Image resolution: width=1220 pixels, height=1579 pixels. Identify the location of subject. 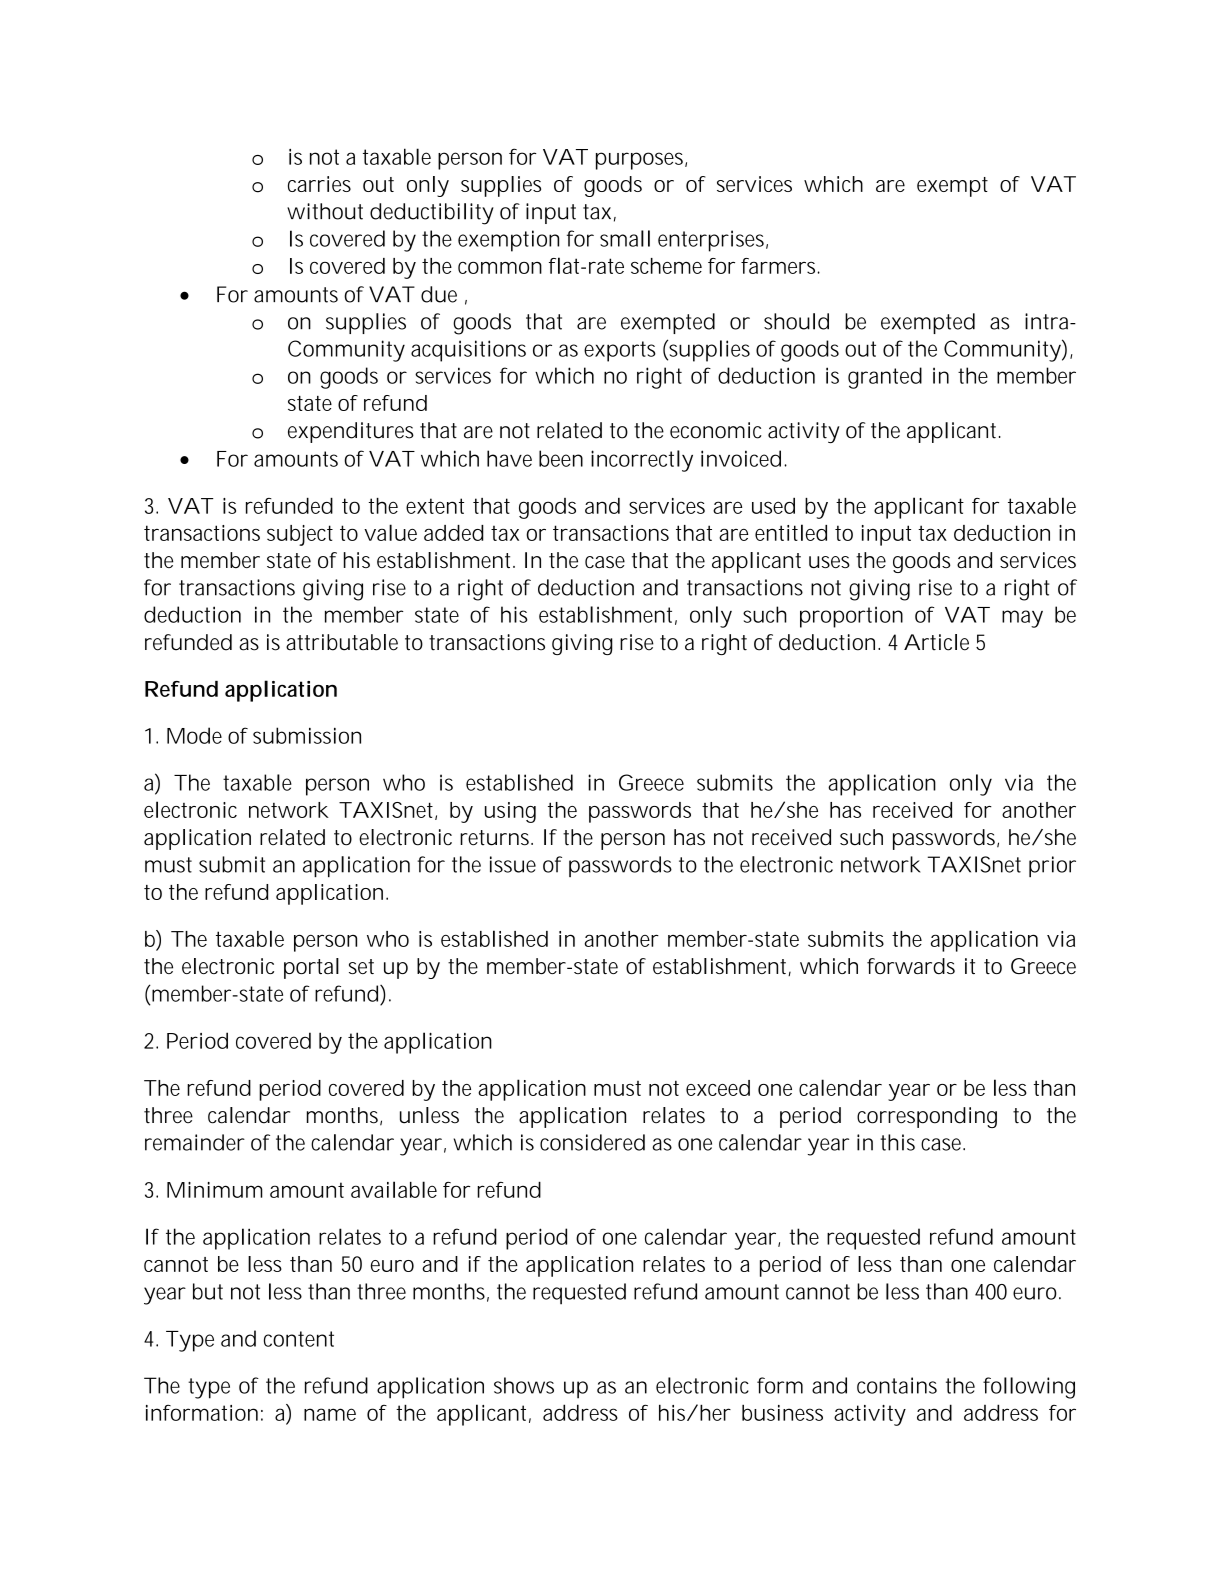
(300, 535).
